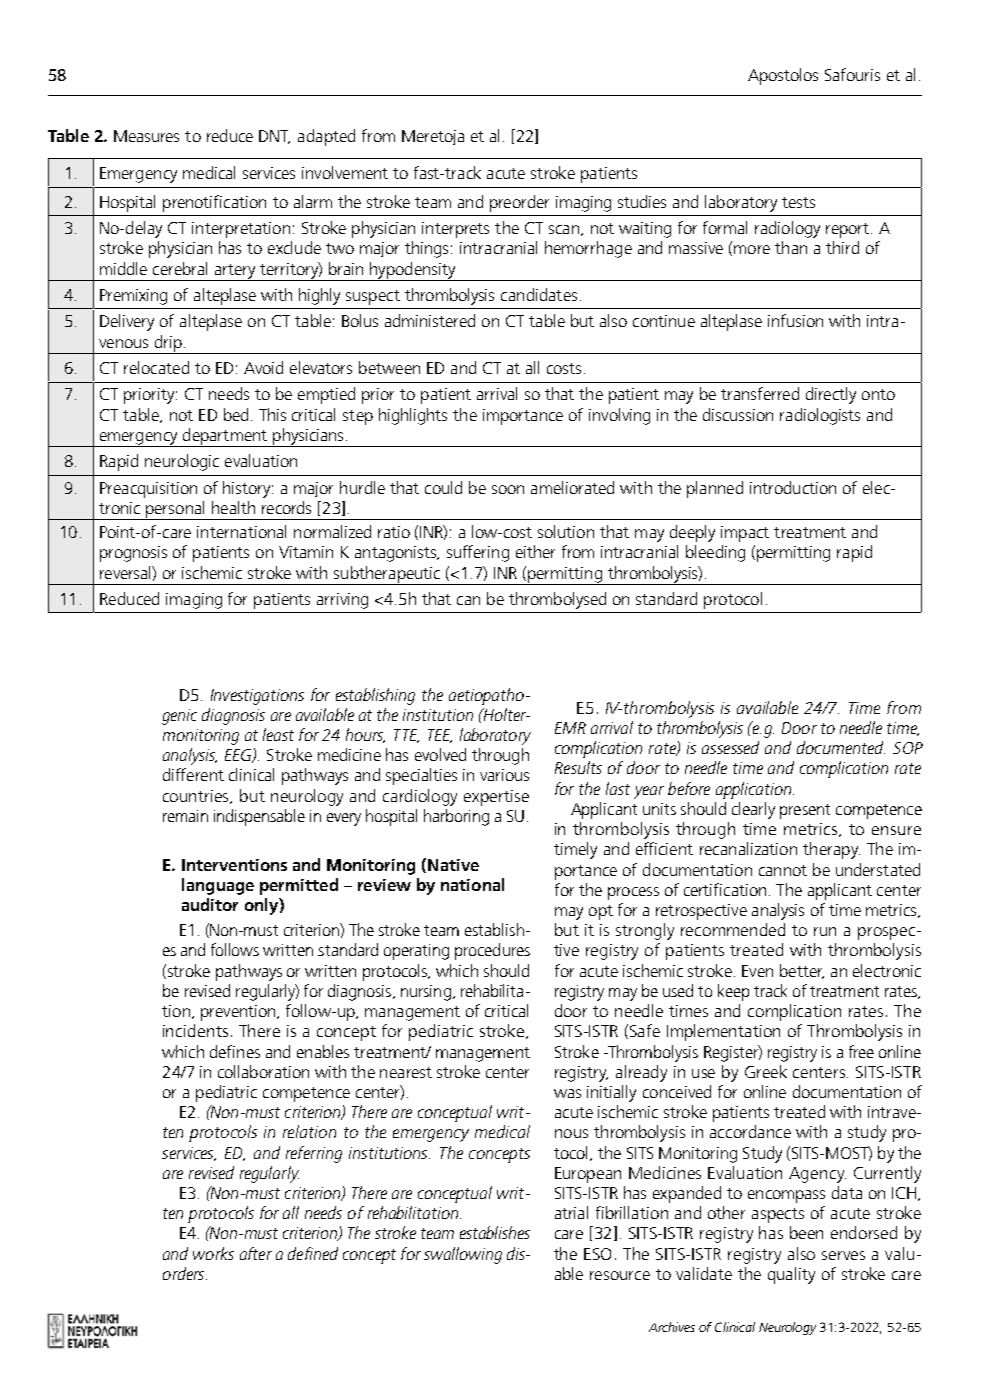 This image has height=1385, width=1003. Describe the element at coordinates (496, 798) in the image. I see `expertise` at that location.
